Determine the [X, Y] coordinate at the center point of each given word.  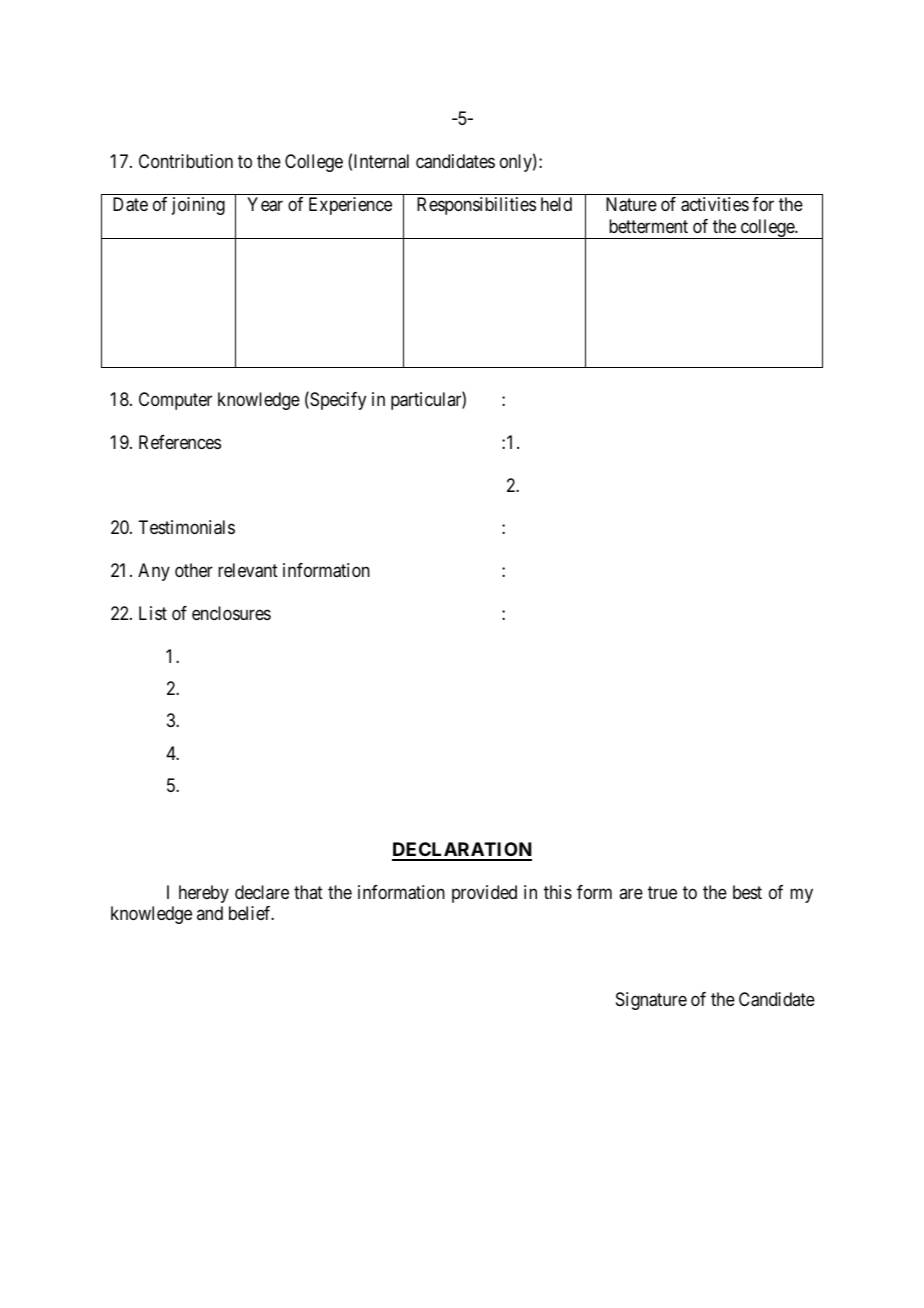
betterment [648, 226]
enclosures [231, 613]
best [747, 892]
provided [484, 894]
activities [715, 204]
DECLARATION [462, 851]
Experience [350, 206]
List [153, 613]
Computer [175, 401]
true [662, 892]
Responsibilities [476, 206]
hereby [204, 894]
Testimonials [186, 527]
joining [198, 206]
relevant [248, 570]
